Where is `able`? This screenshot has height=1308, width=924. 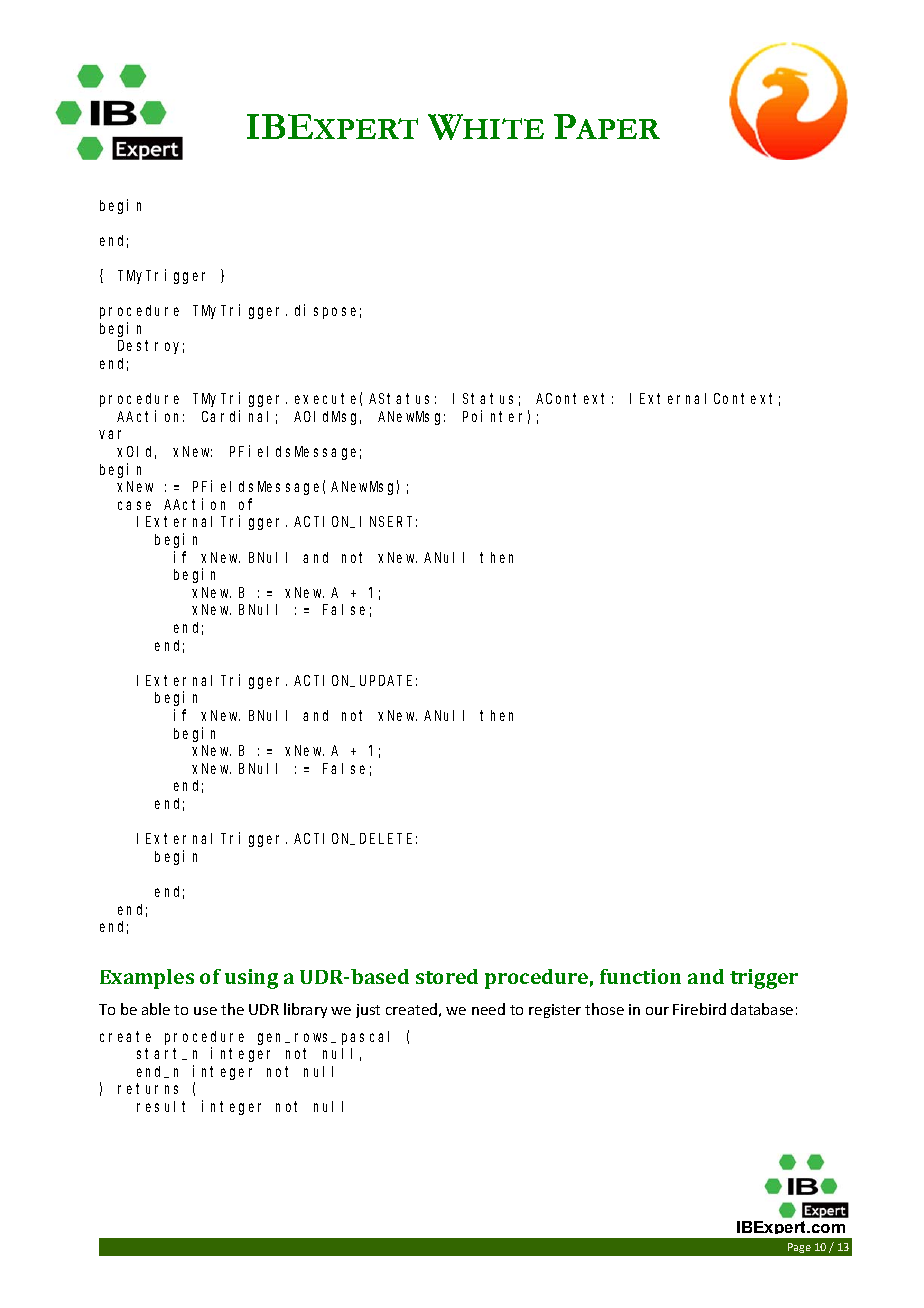 able is located at coordinates (156, 1009).
